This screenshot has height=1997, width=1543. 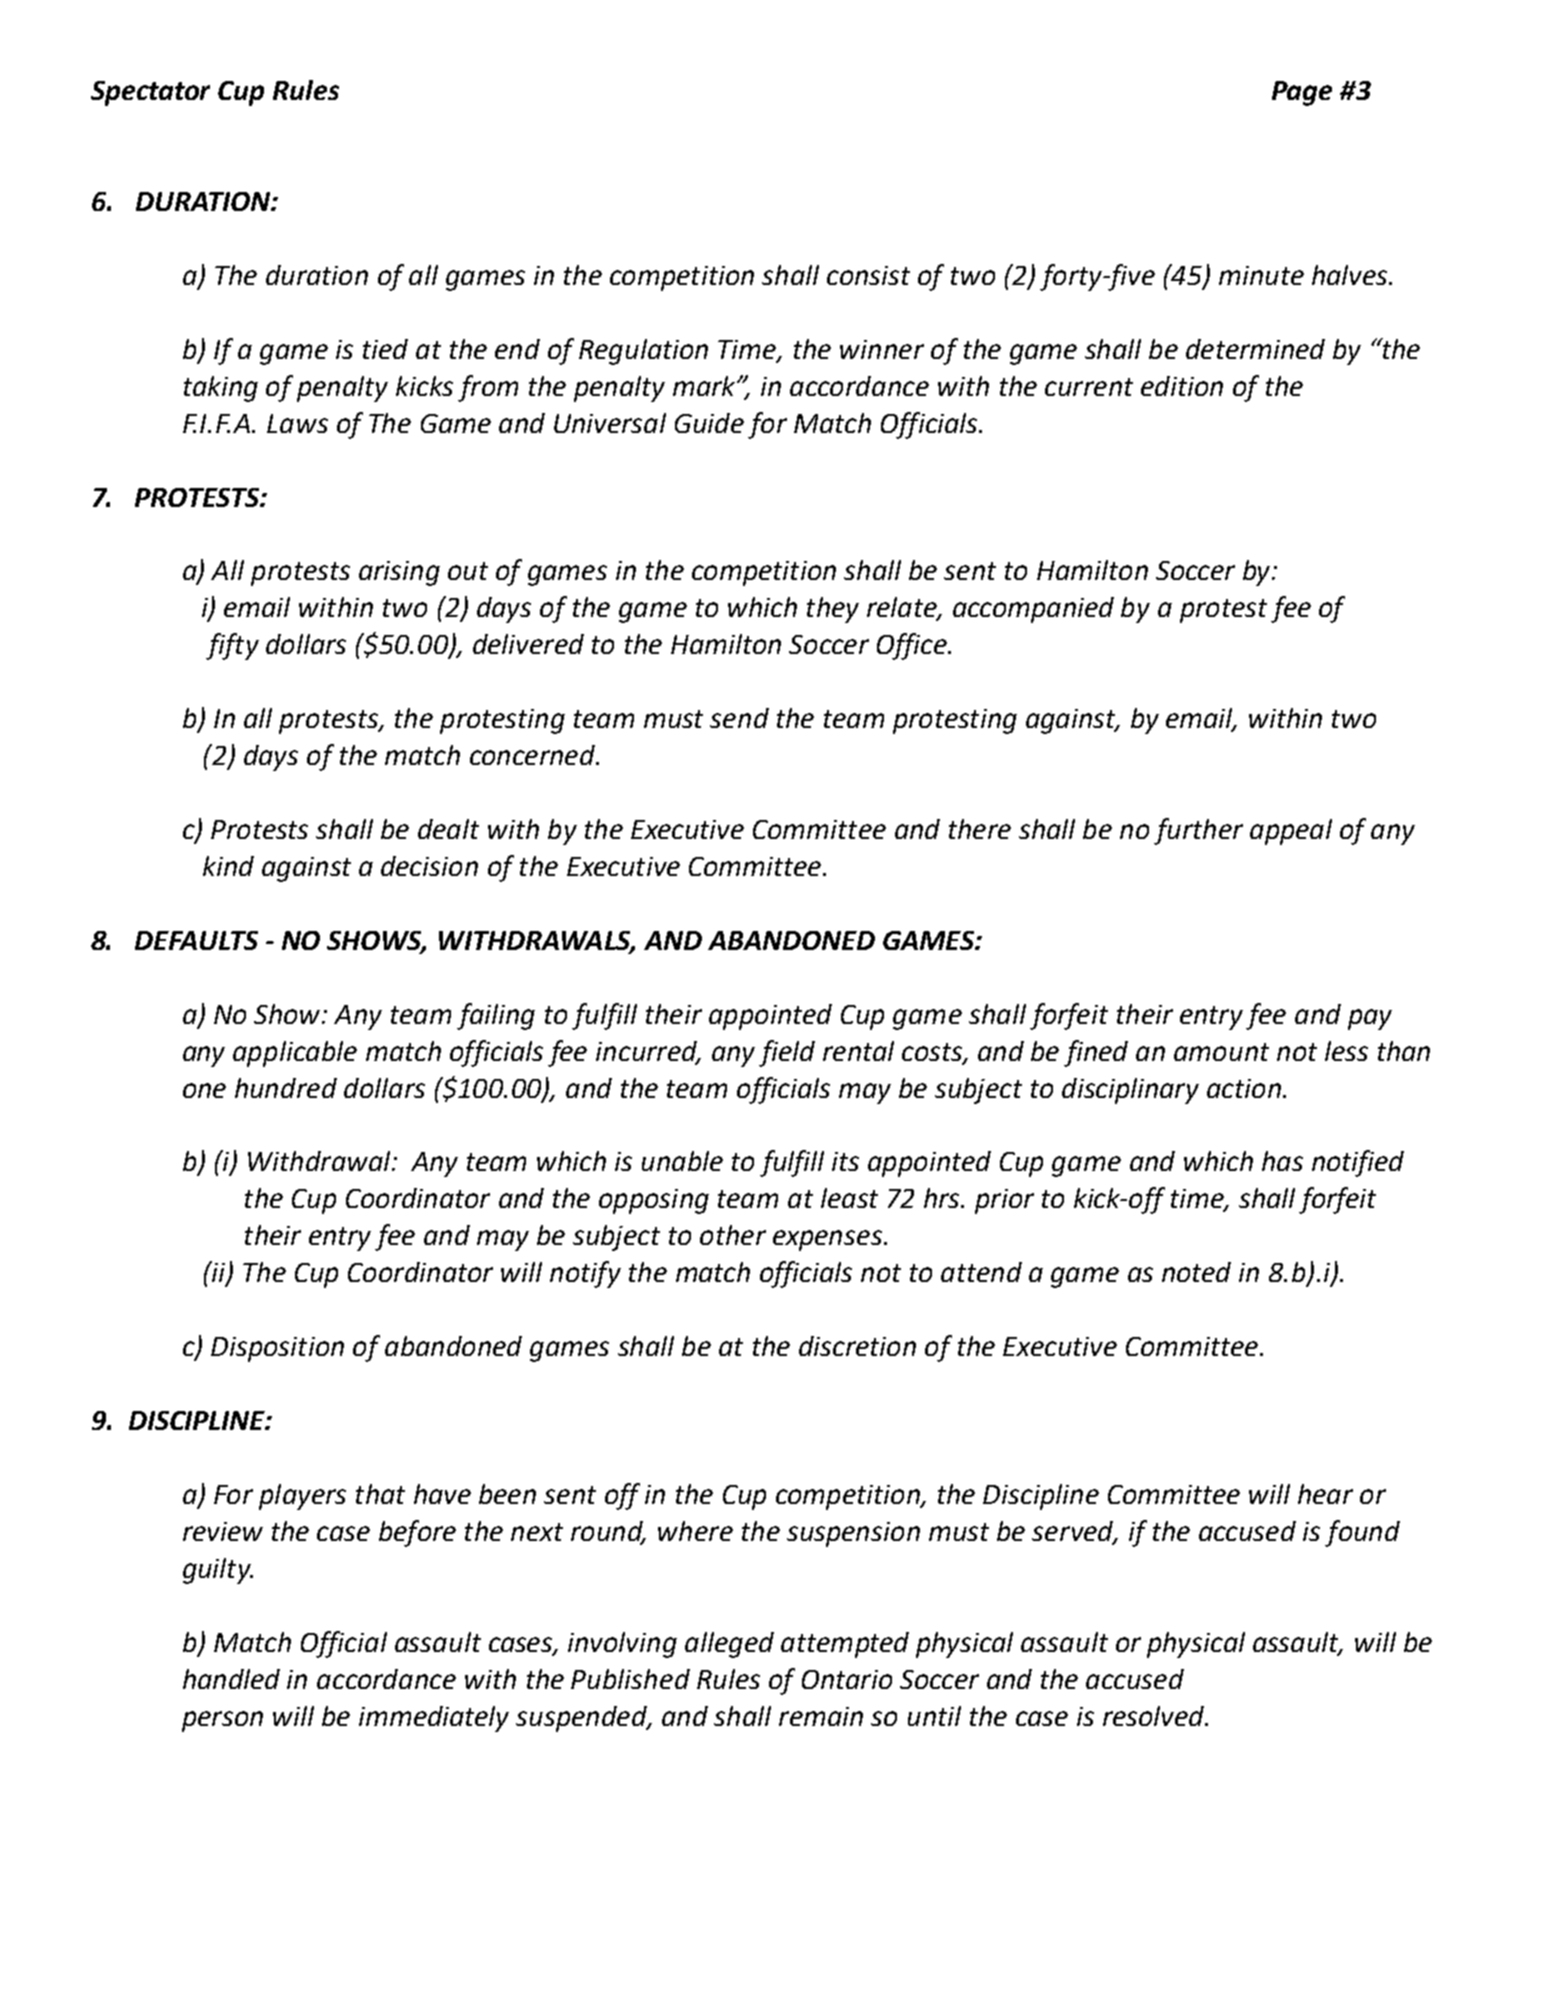 I want to click on Spectator, so click(x=150, y=93).
